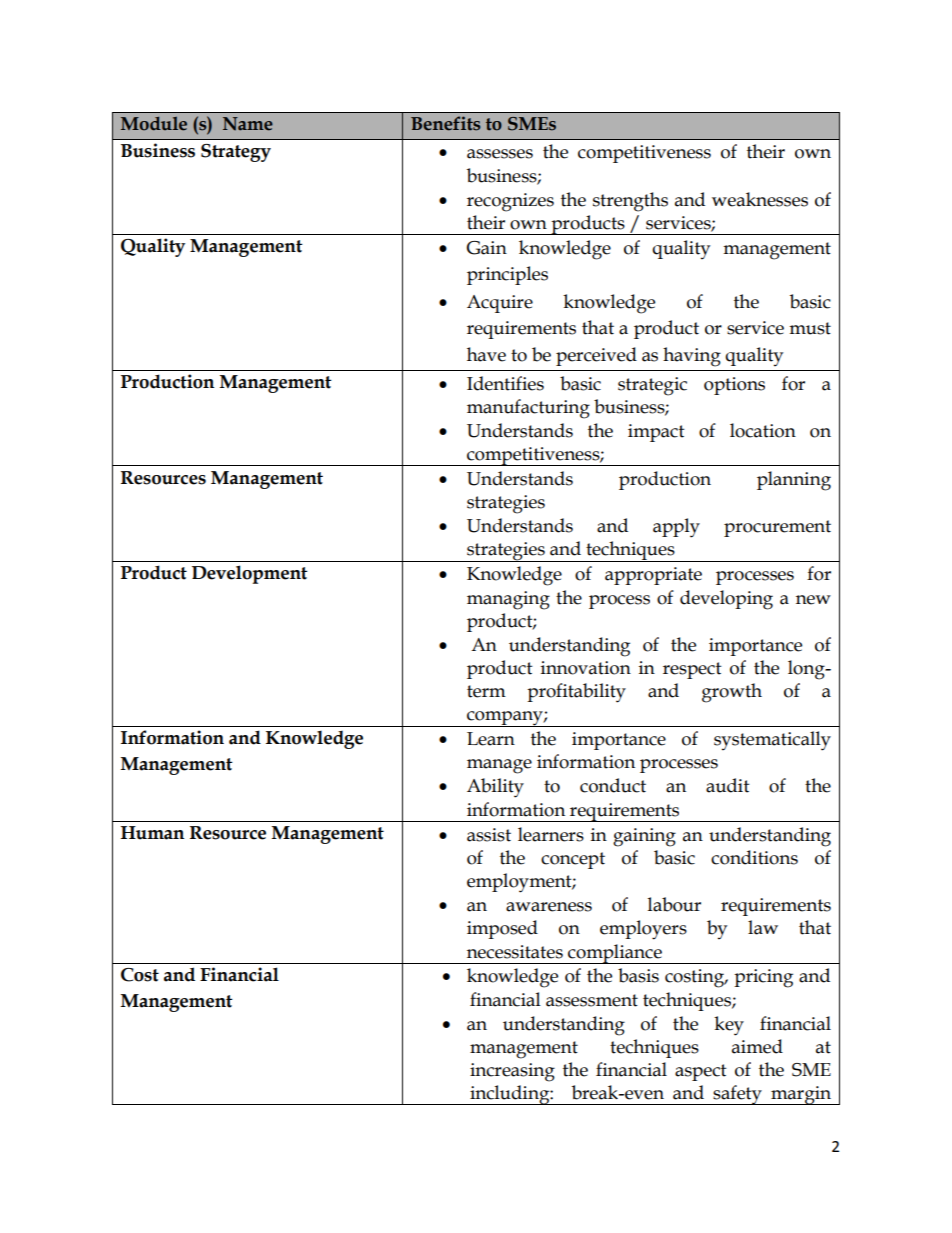 The height and width of the screenshot is (1233, 952). Describe the element at coordinates (760, 199) in the screenshot. I see `weaknesses` at that location.
